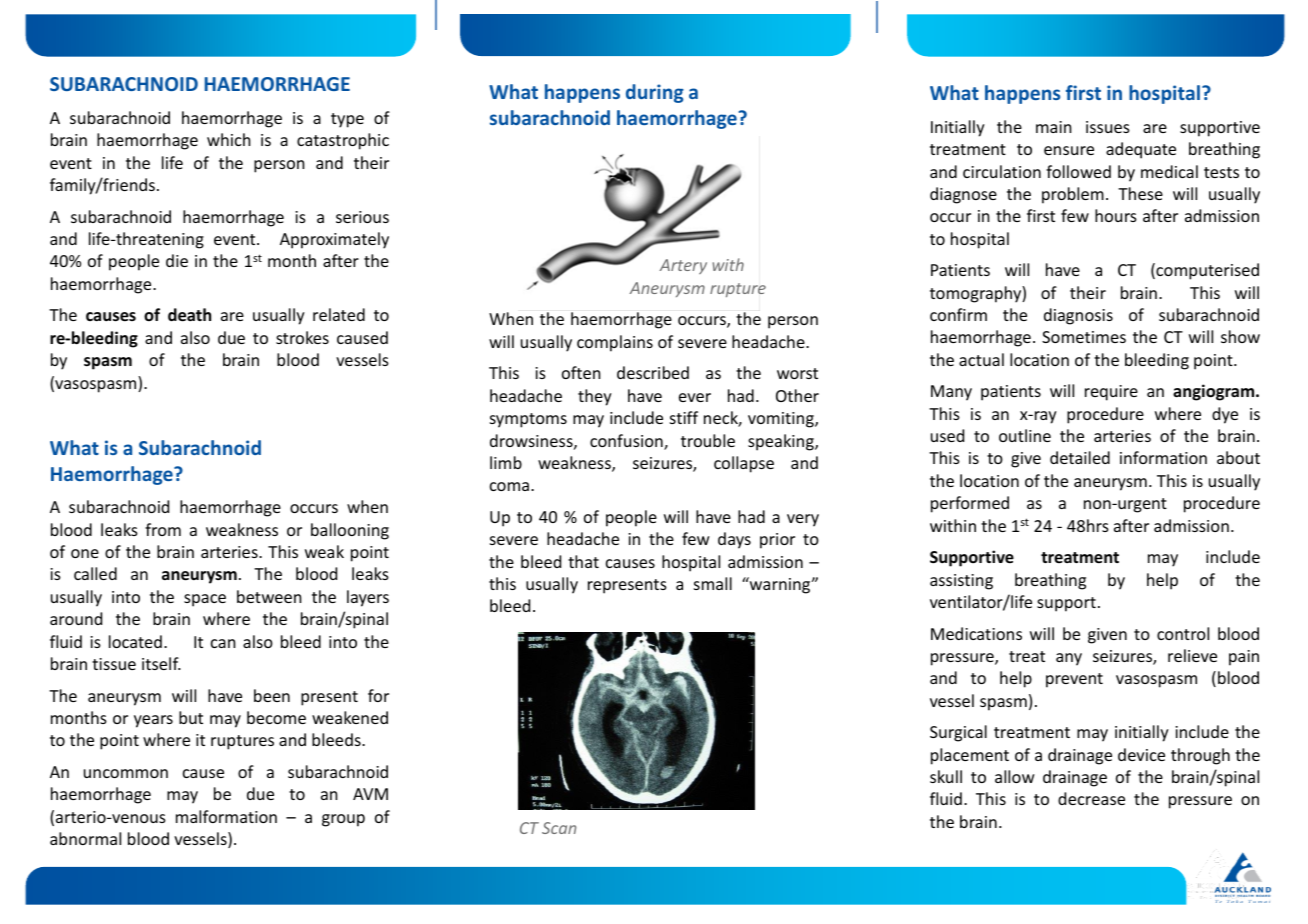 This screenshot has width=1308, height=924. I want to click on during, so click(655, 93).
